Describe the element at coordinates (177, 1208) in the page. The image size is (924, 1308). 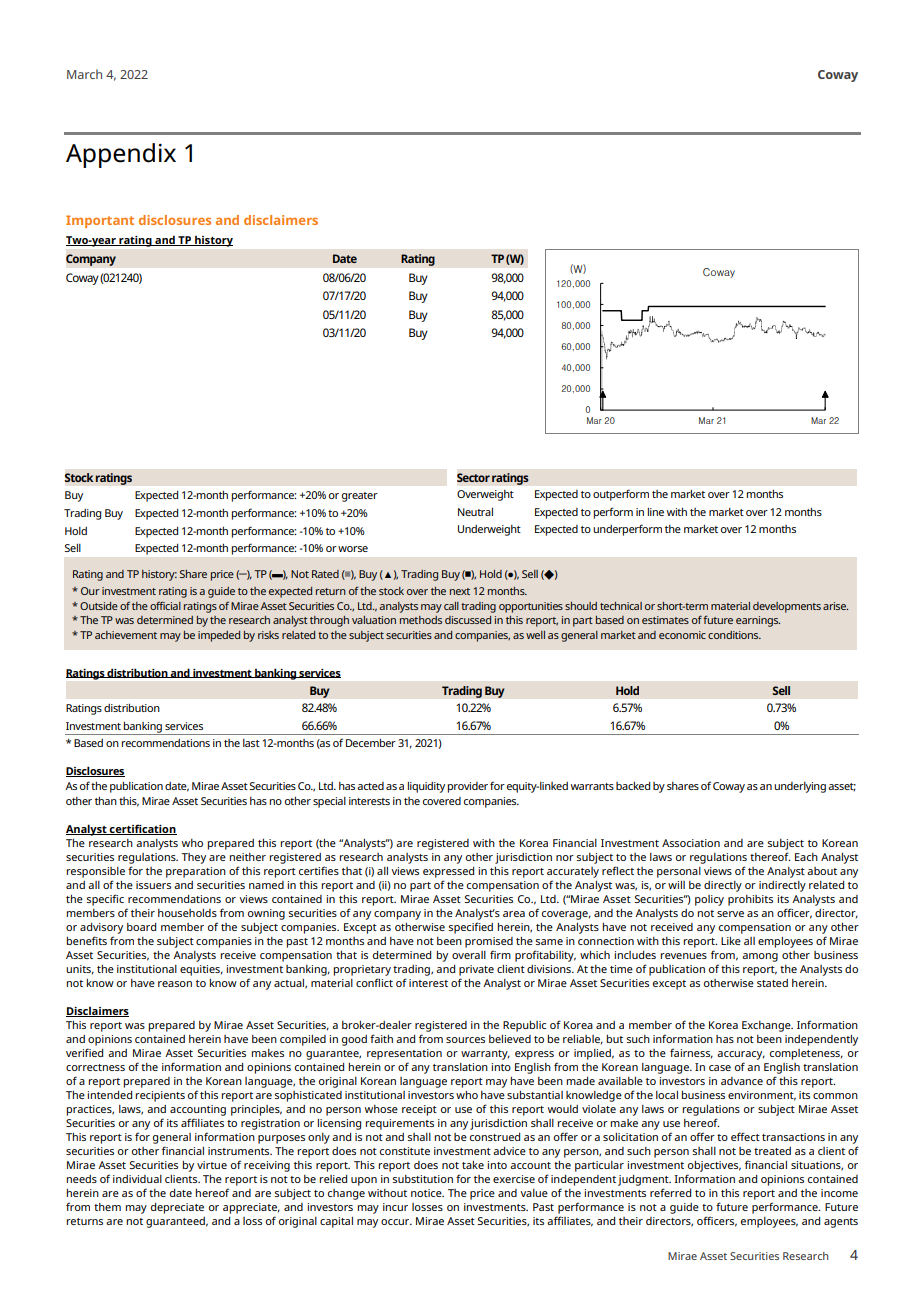
I see `depreciate` at that location.
